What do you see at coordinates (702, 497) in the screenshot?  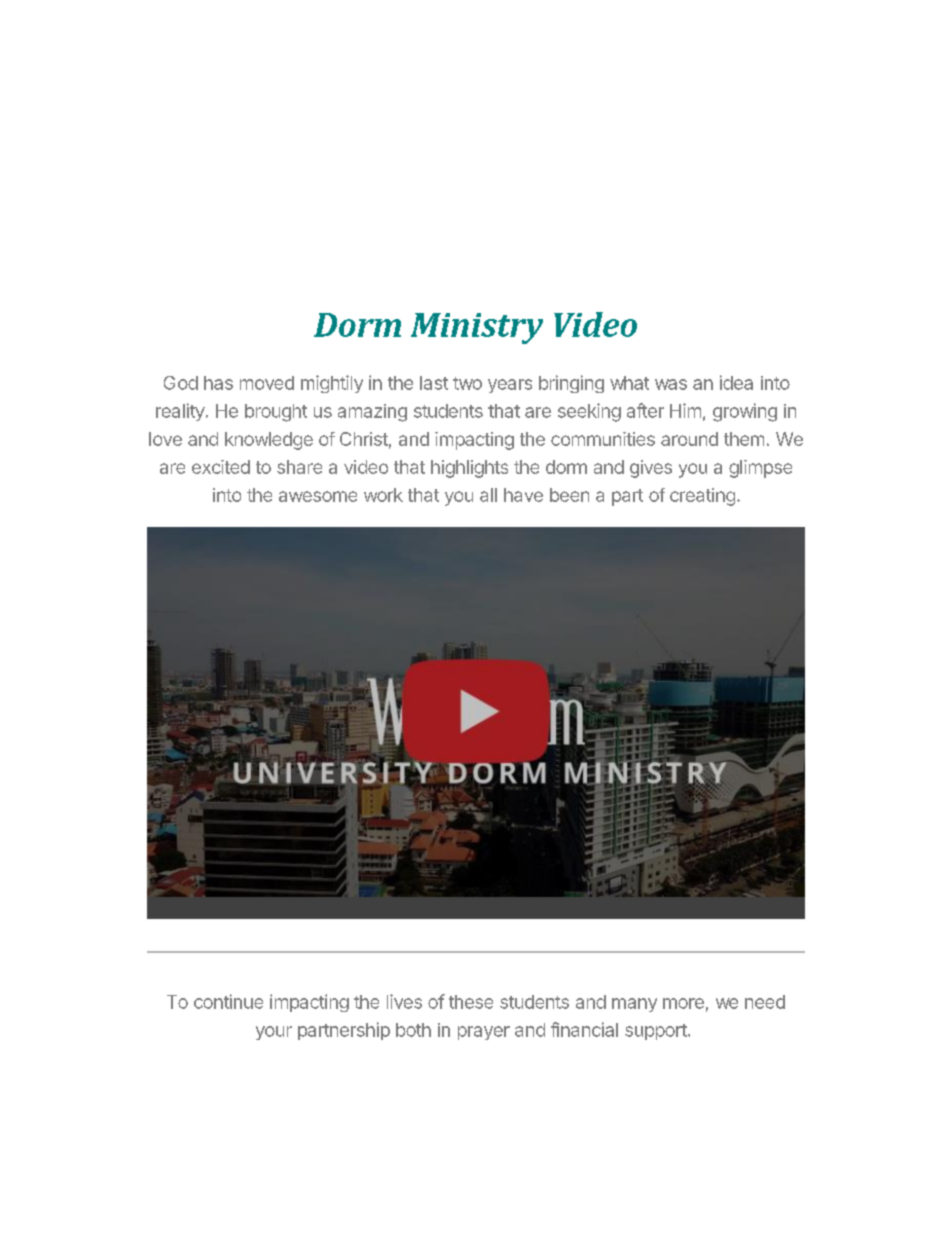 I see `creating` at bounding box center [702, 497].
